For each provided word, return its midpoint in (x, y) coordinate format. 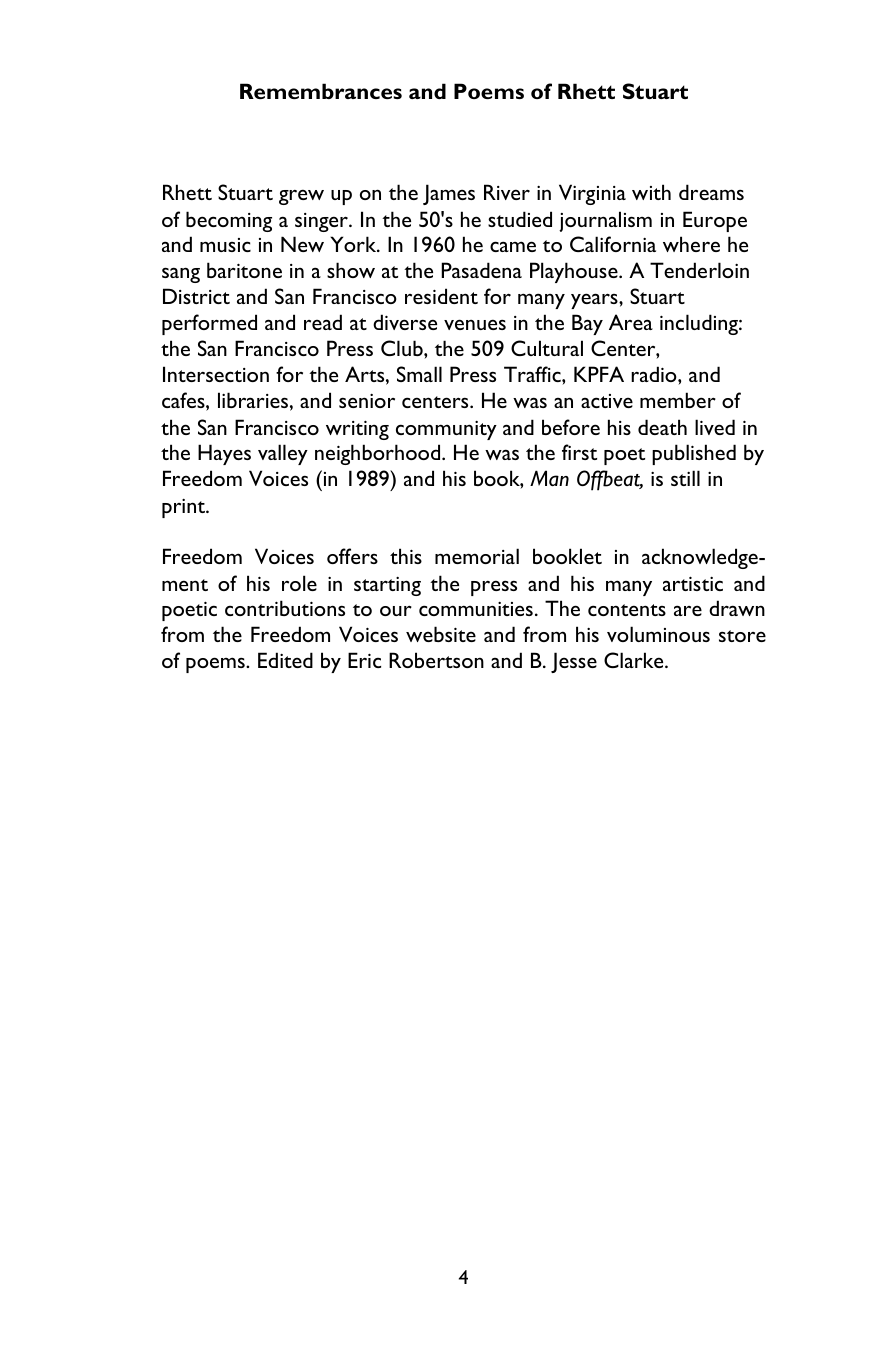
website (441, 634)
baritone (244, 270)
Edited (285, 660)
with (651, 192)
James (449, 194)
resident (441, 296)
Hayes (224, 454)
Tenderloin (699, 270)
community (446, 430)
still (685, 478)
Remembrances (321, 91)
